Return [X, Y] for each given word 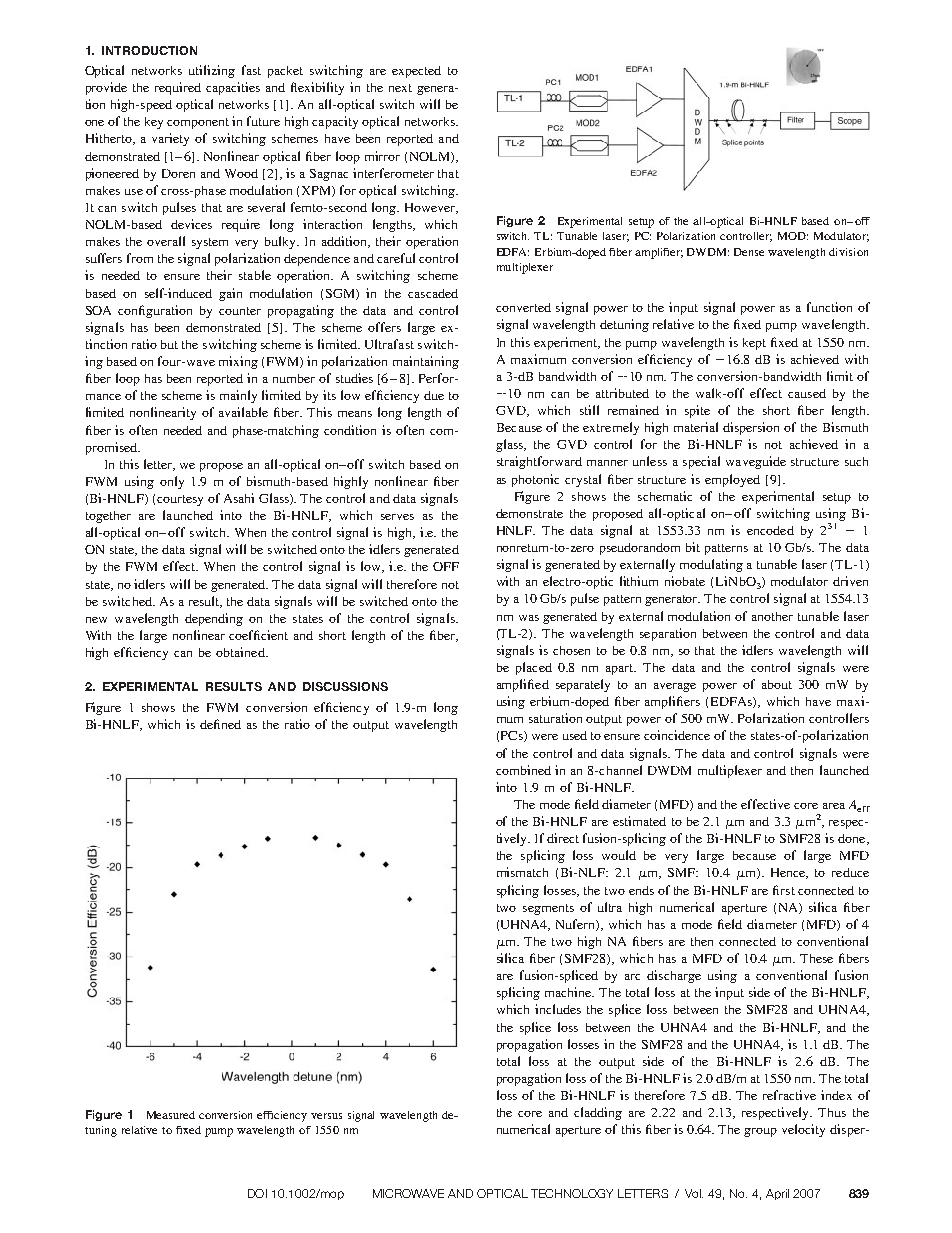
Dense [749, 252]
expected [416, 72]
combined [523, 770]
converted [523, 307]
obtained [241, 652]
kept [754, 344]
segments [548, 909]
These [816, 958]
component [198, 123]
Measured [171, 1115]
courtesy [180, 500]
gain [230, 294]
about [777, 684]
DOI [257, 1193]
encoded [770, 530]
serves [397, 517]
